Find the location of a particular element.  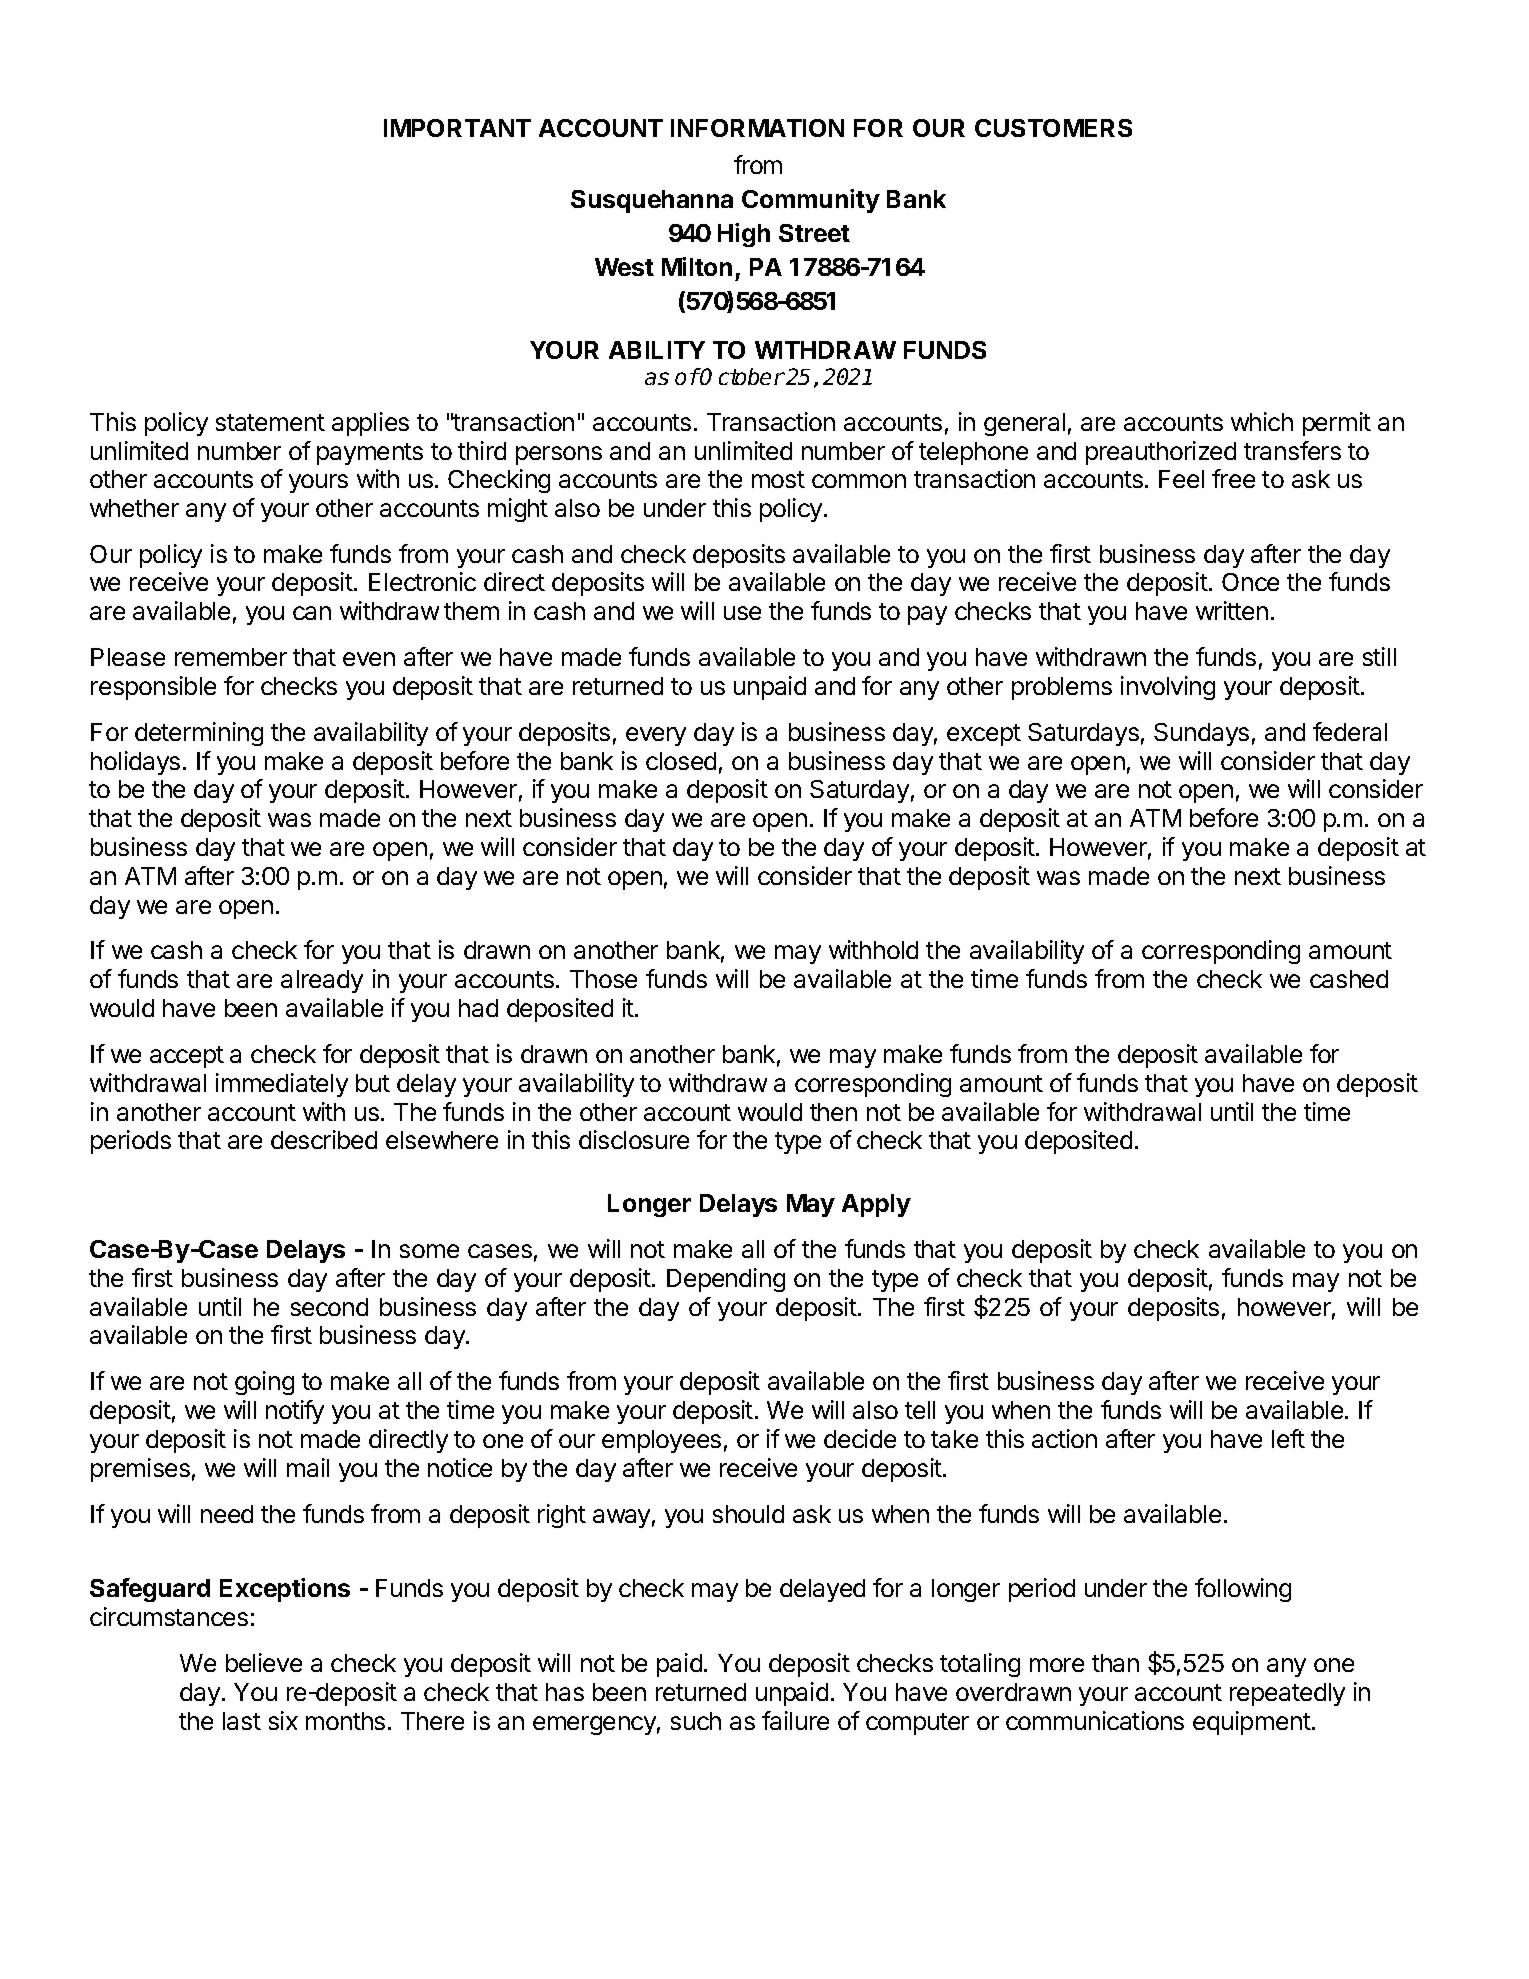

repeatedly is located at coordinates (1287, 1694).
